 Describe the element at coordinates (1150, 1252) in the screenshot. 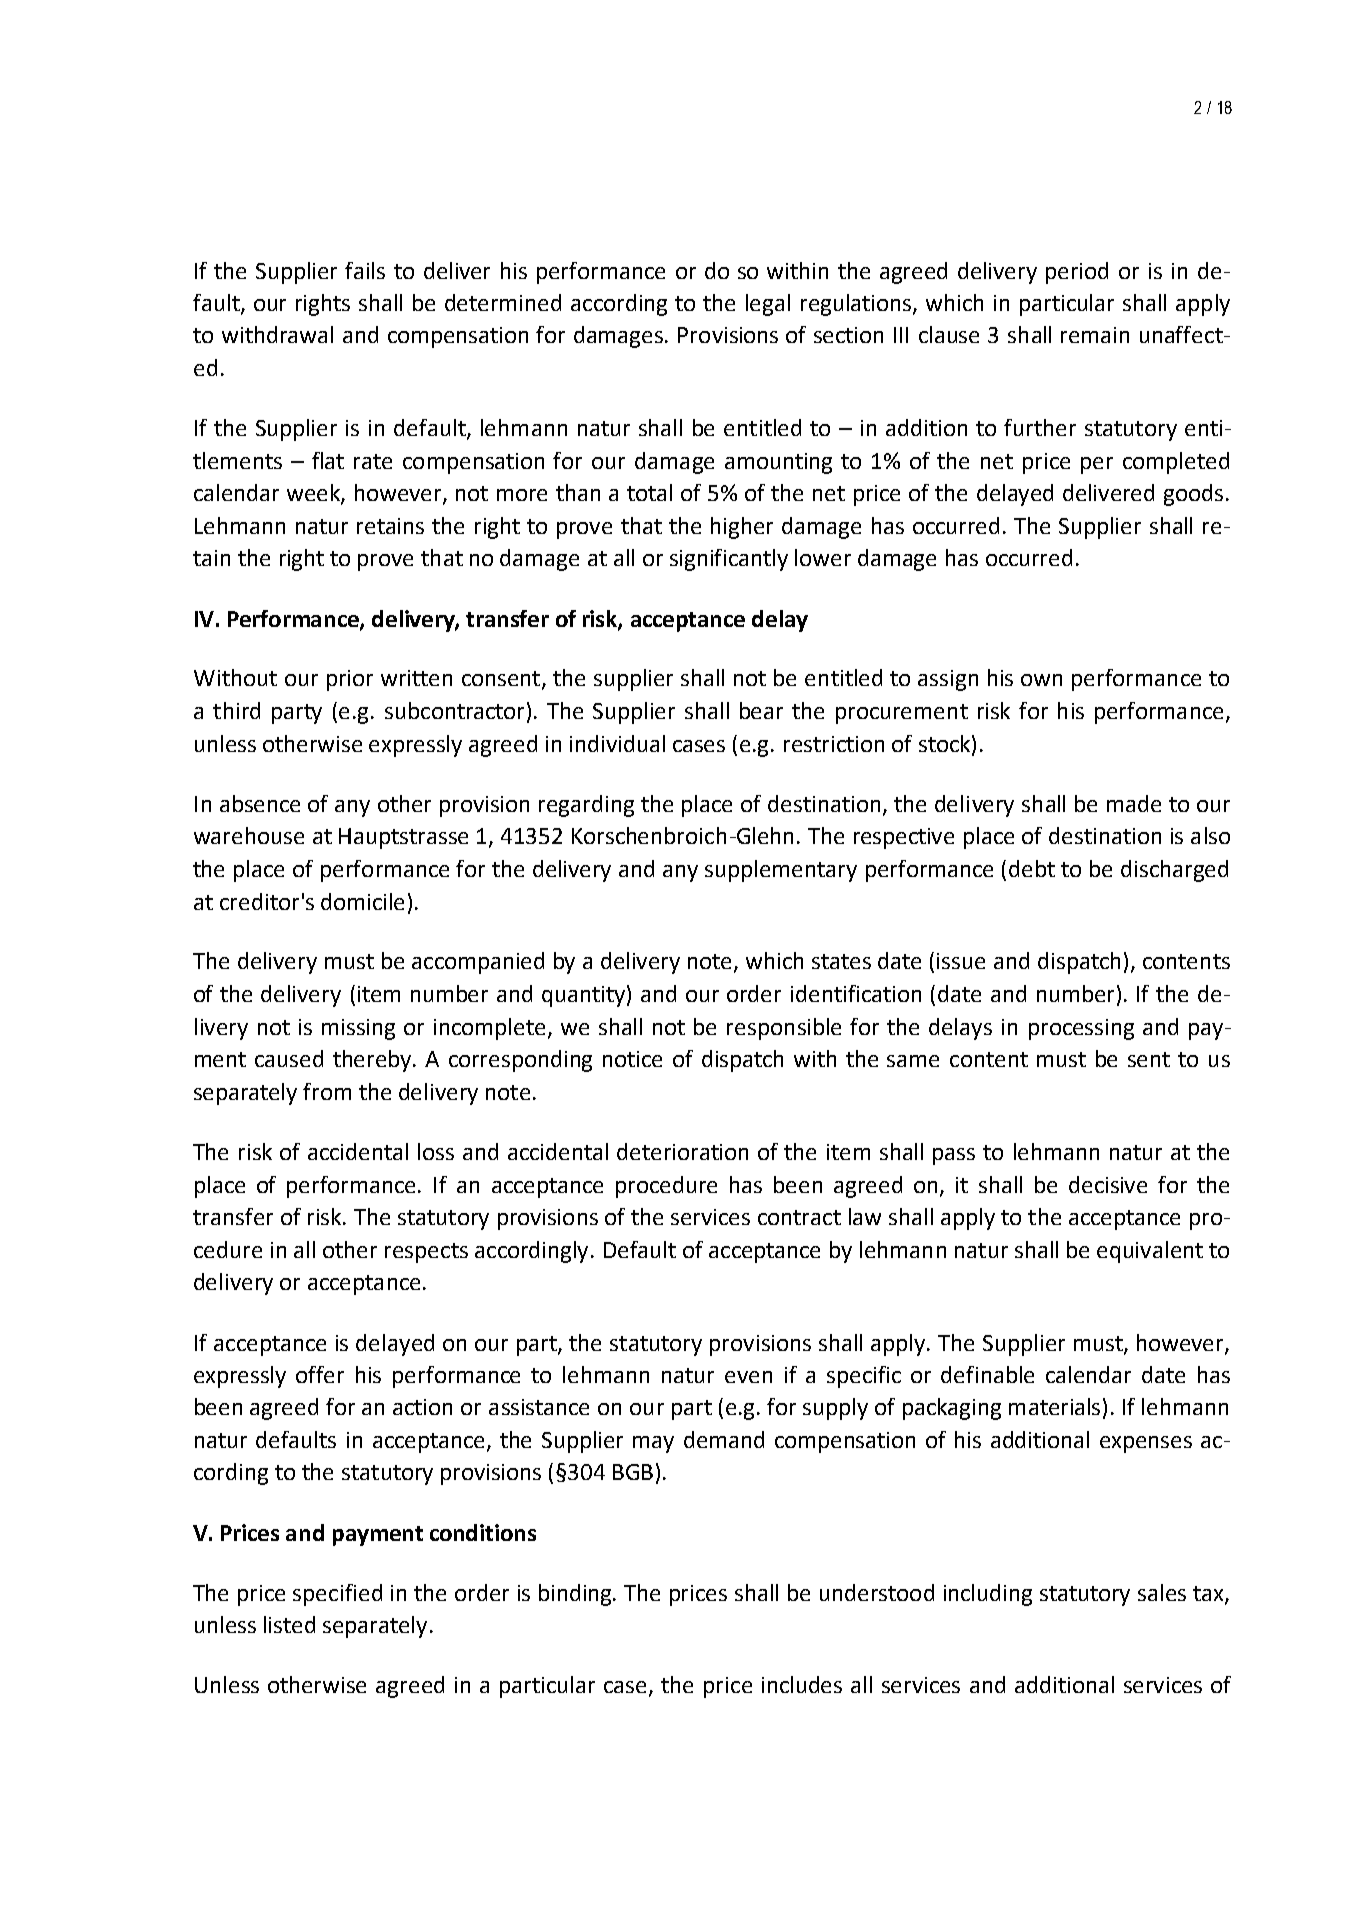

I see `equivalent` at that location.
